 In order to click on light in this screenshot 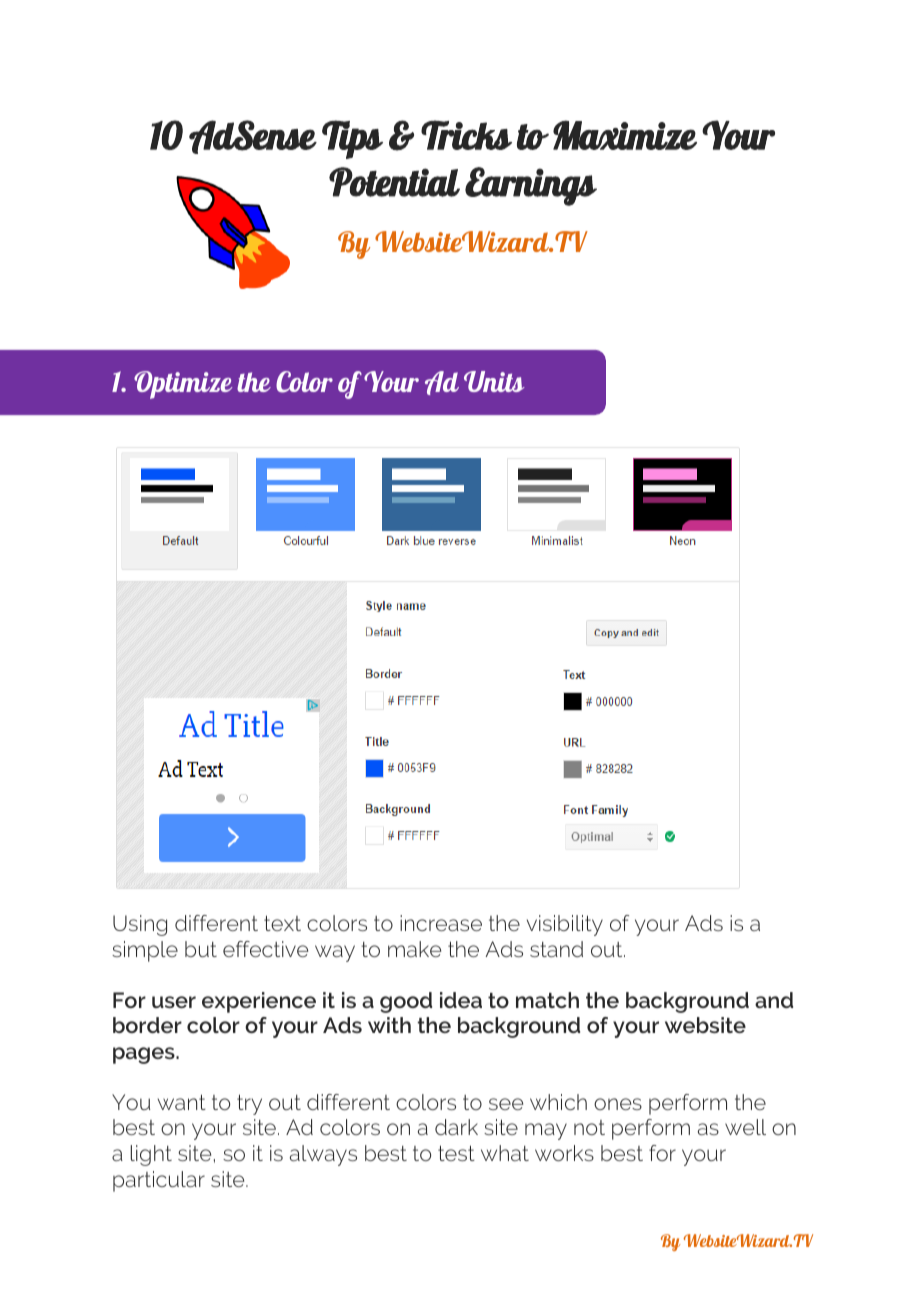, I will do `click(151, 1155)`.
